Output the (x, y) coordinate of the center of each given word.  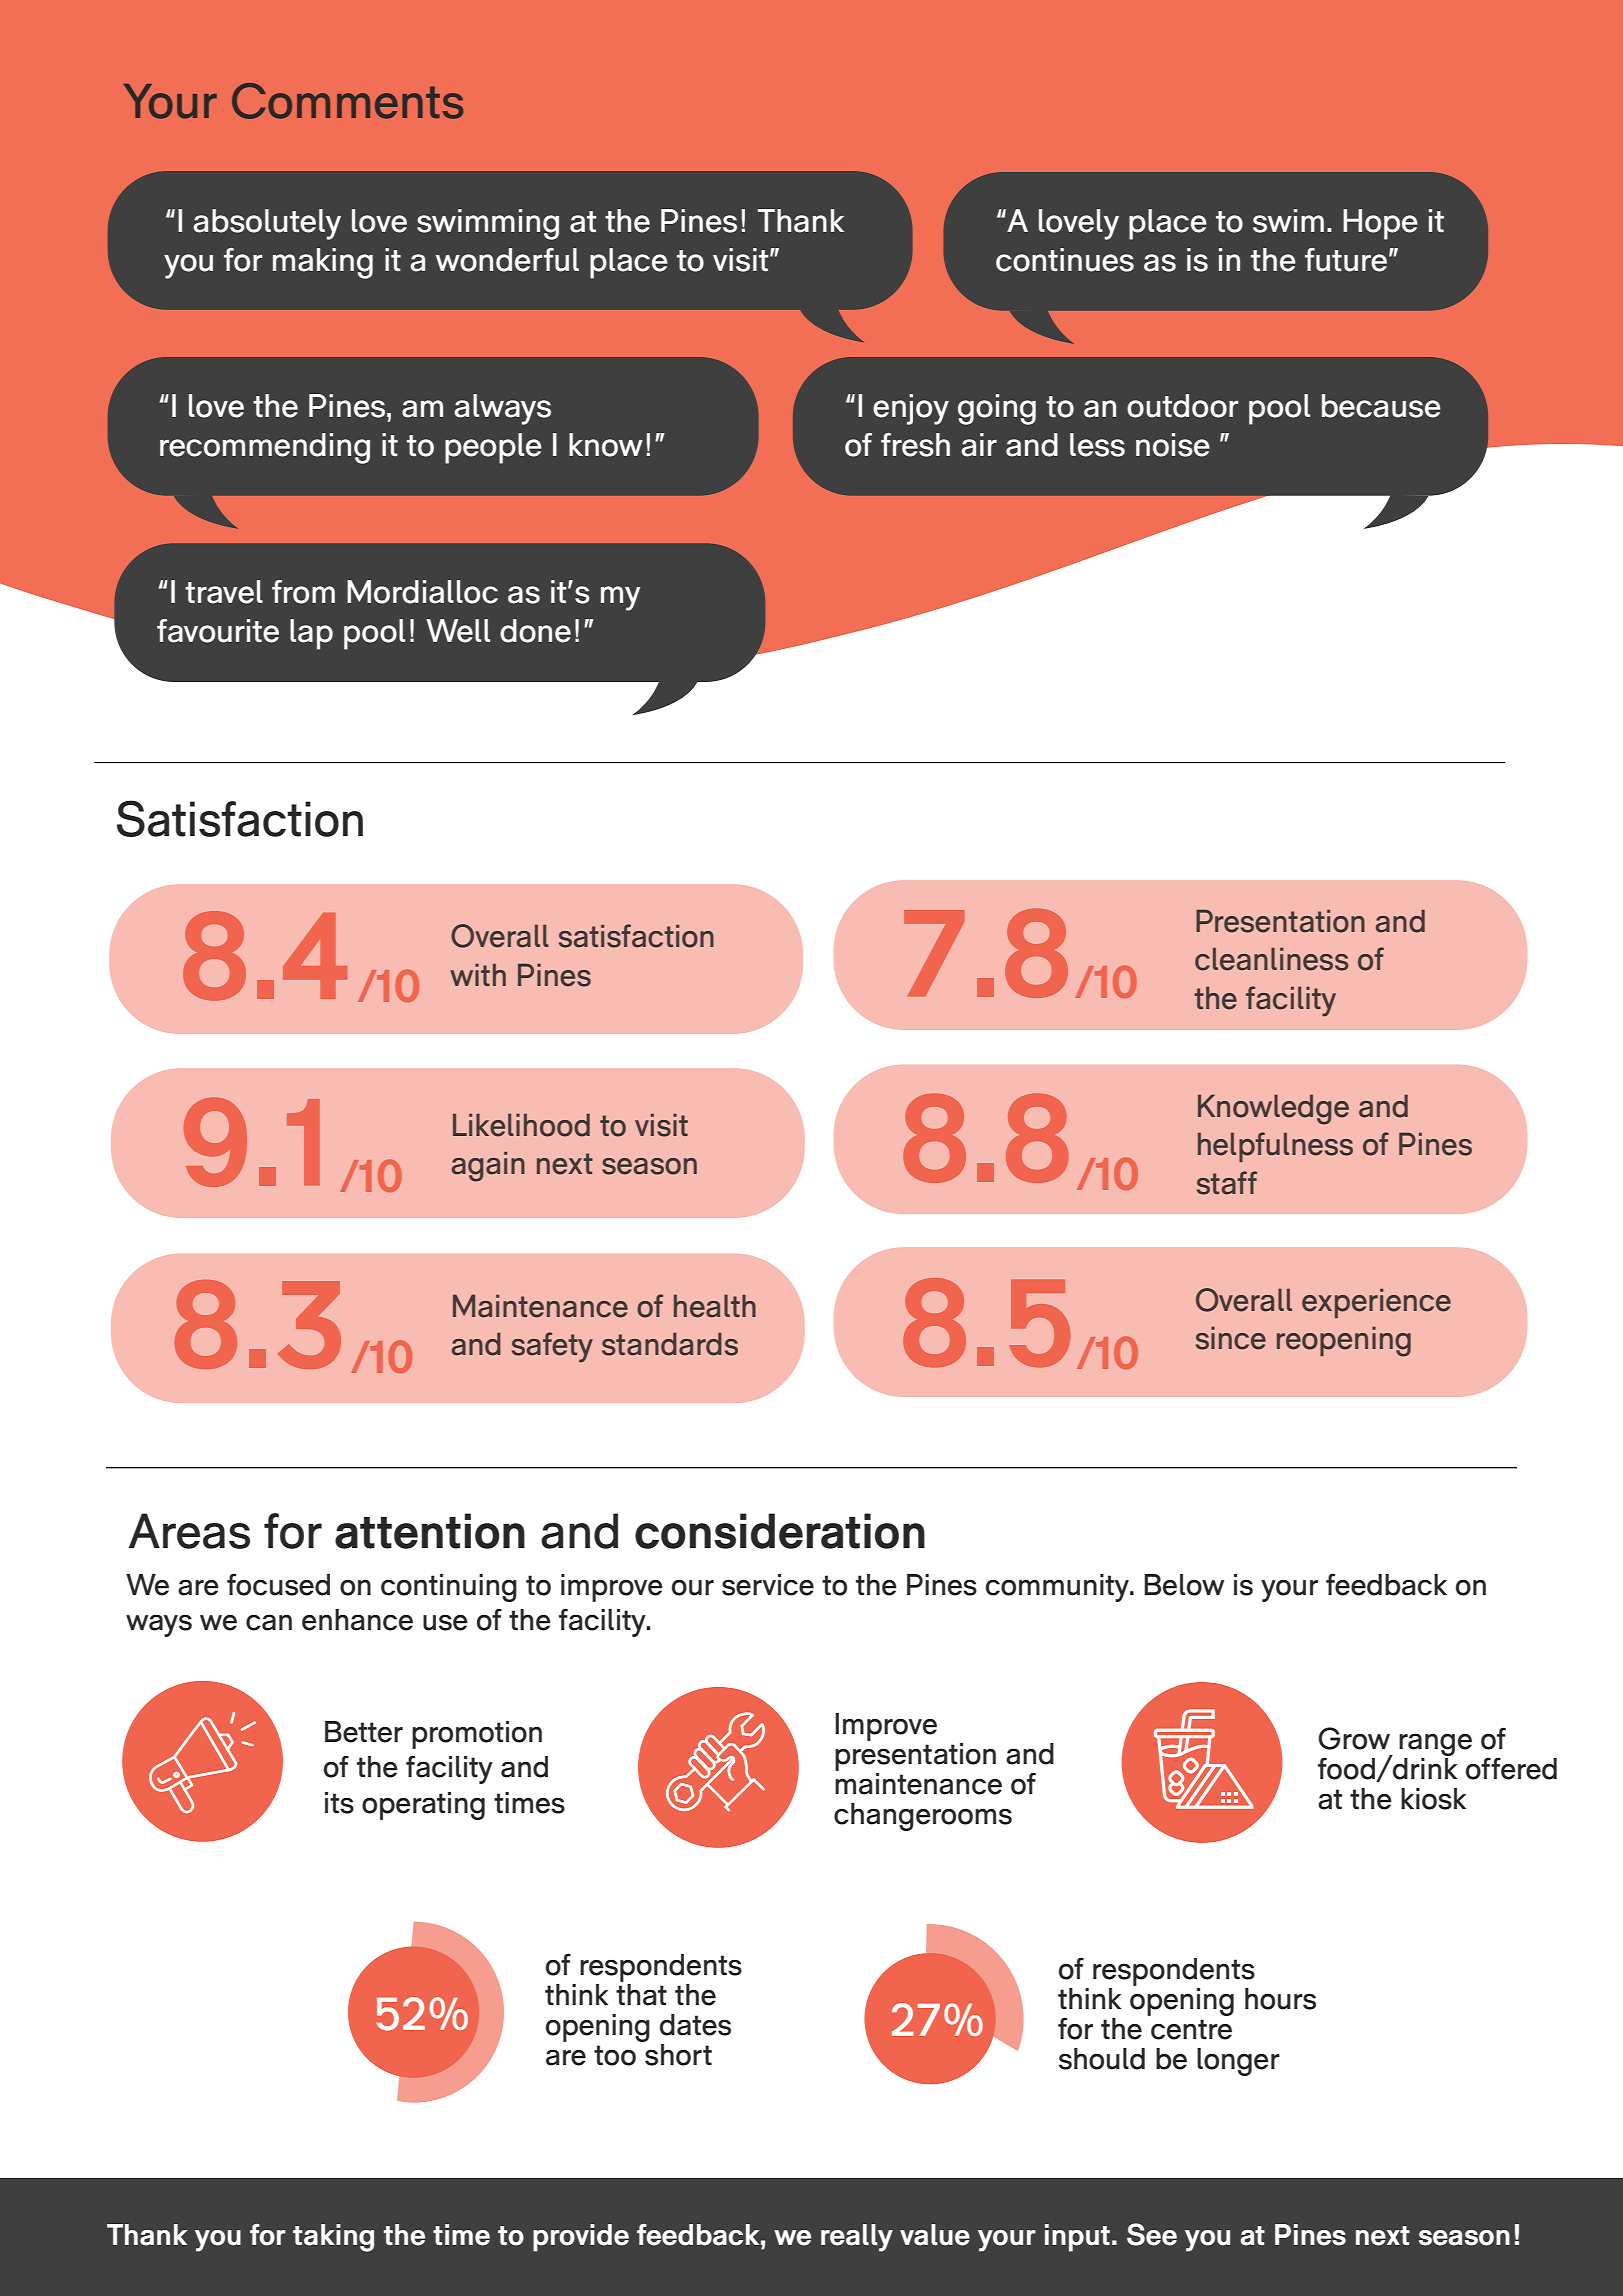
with (478, 974)
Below (1184, 1585)
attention (430, 1531)
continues (1065, 260)
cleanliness (1272, 959)
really (857, 2238)
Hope (1380, 224)
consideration (780, 1531)
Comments (347, 101)
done (535, 631)
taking (333, 2238)
